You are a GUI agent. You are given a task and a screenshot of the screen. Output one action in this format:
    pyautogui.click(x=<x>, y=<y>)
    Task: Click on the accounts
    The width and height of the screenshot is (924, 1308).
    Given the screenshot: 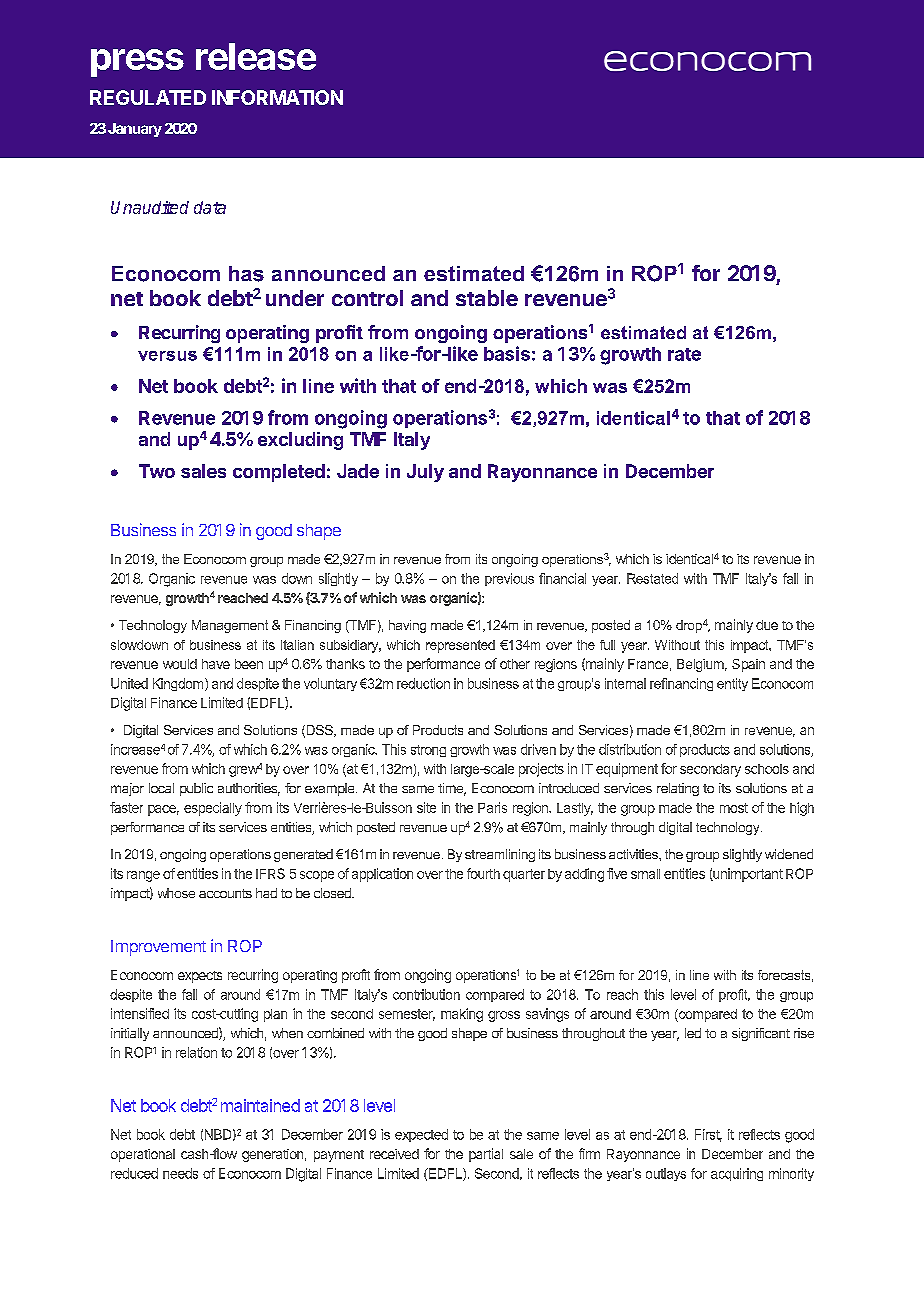 What is the action you would take?
    pyautogui.click(x=225, y=893)
